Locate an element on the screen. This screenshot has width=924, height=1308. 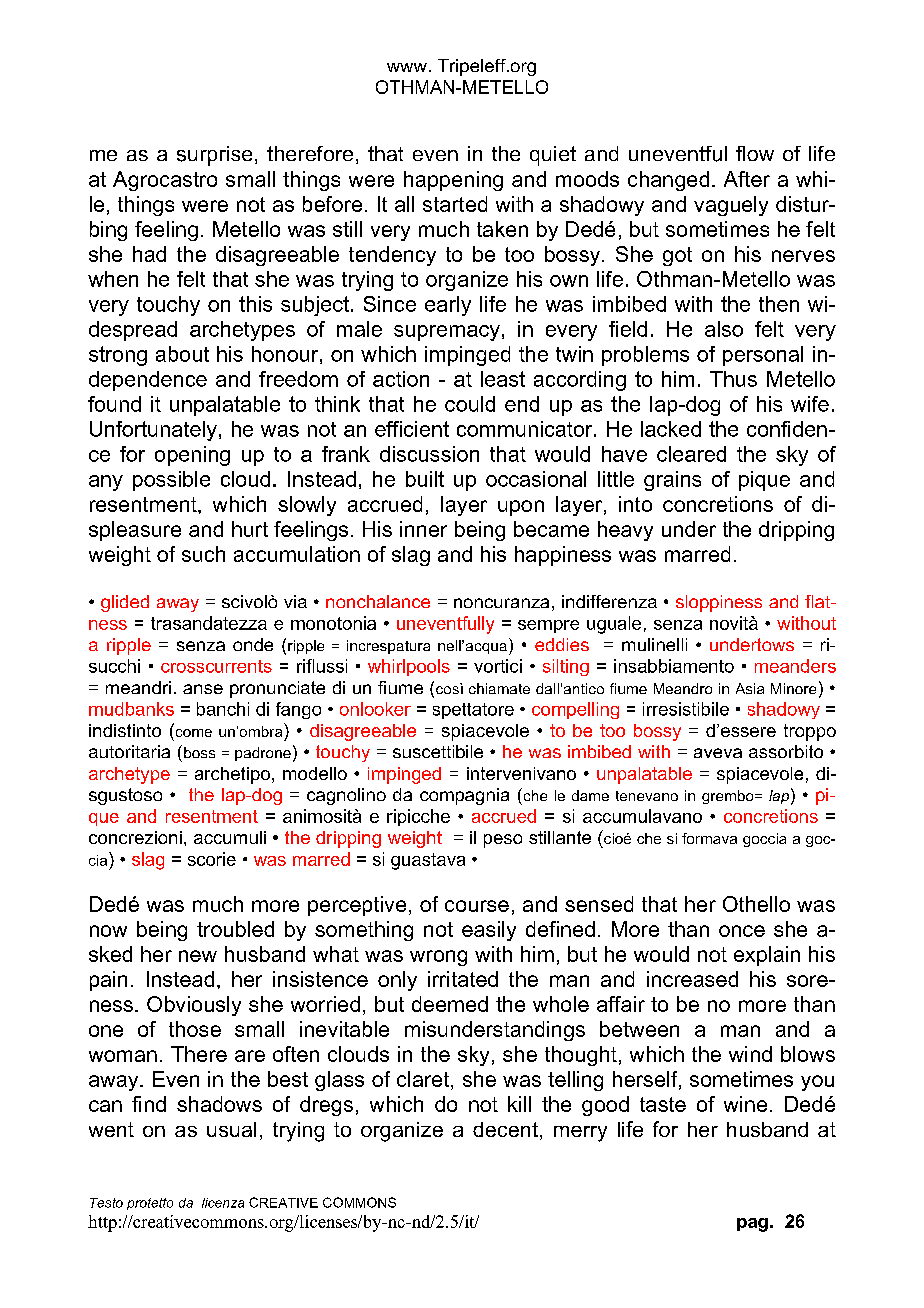
surprise is located at coordinates (214, 156).
